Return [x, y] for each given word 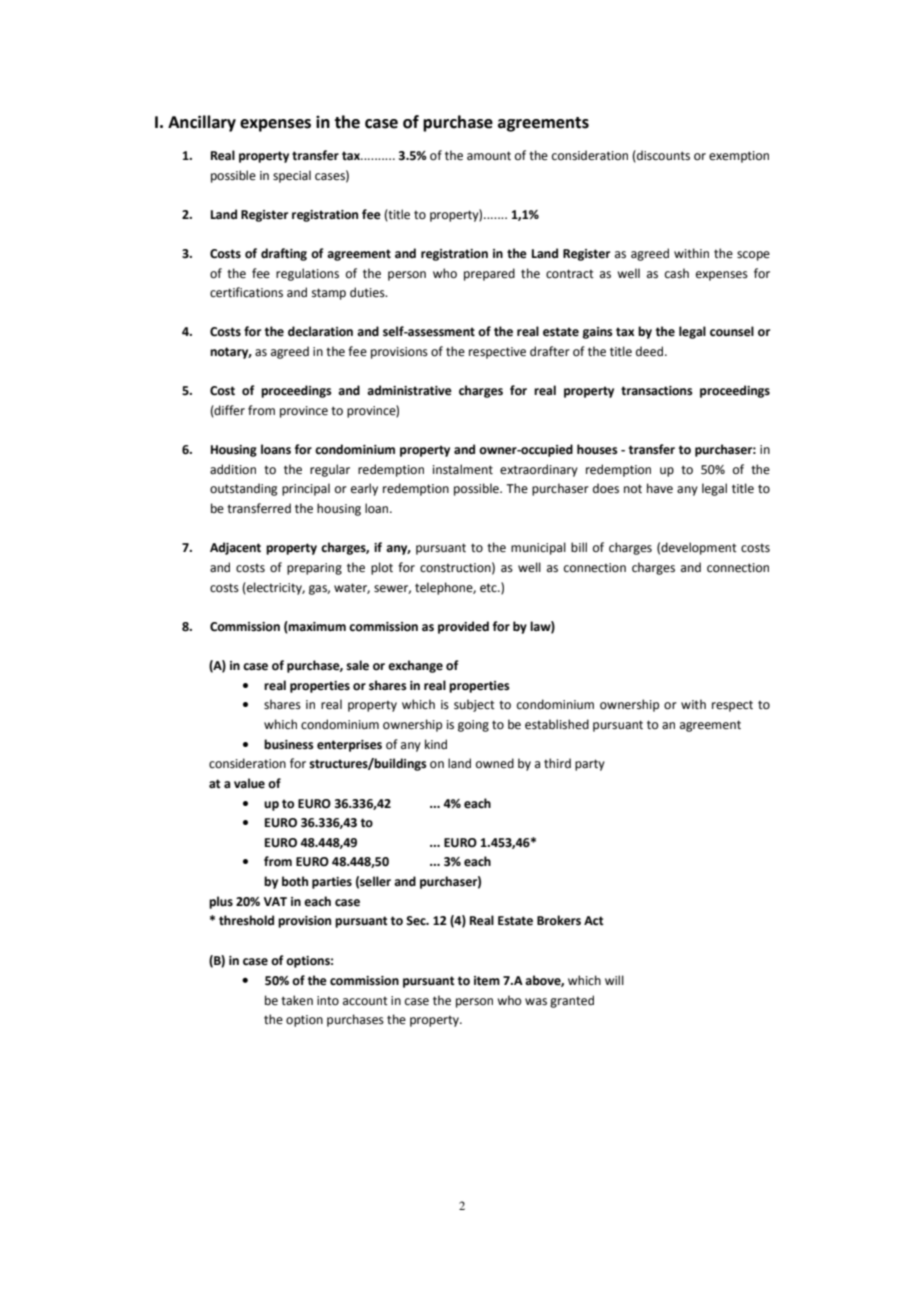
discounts [662, 156]
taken [297, 1000]
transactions [657, 391]
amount [489, 156]
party [590, 765]
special [292, 176]
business [289, 744]
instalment [463, 469]
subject [474, 705]
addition [233, 469]
